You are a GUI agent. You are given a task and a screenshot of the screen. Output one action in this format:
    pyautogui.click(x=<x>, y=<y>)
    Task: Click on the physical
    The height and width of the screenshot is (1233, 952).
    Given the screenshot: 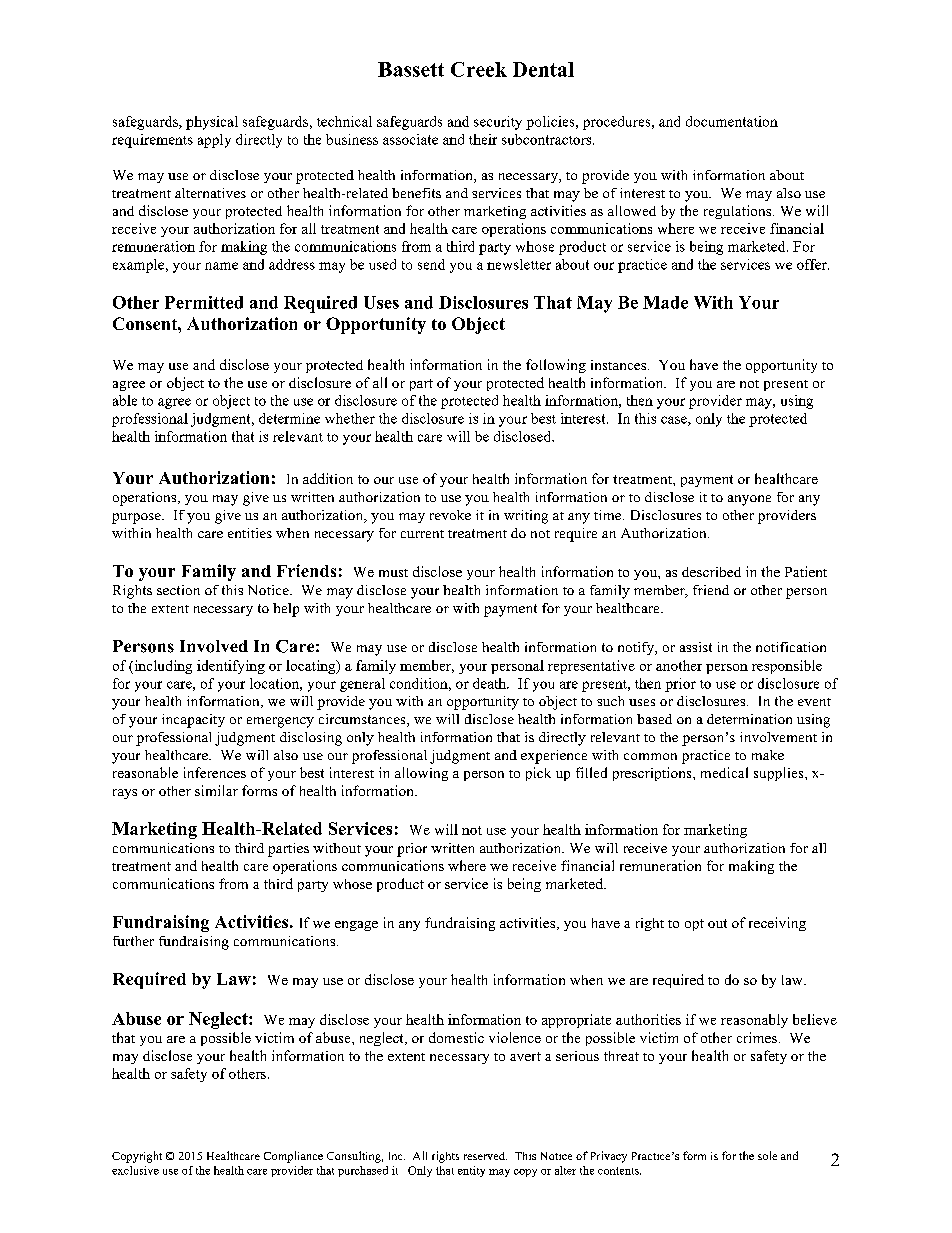 What is the action you would take?
    pyautogui.click(x=212, y=123)
